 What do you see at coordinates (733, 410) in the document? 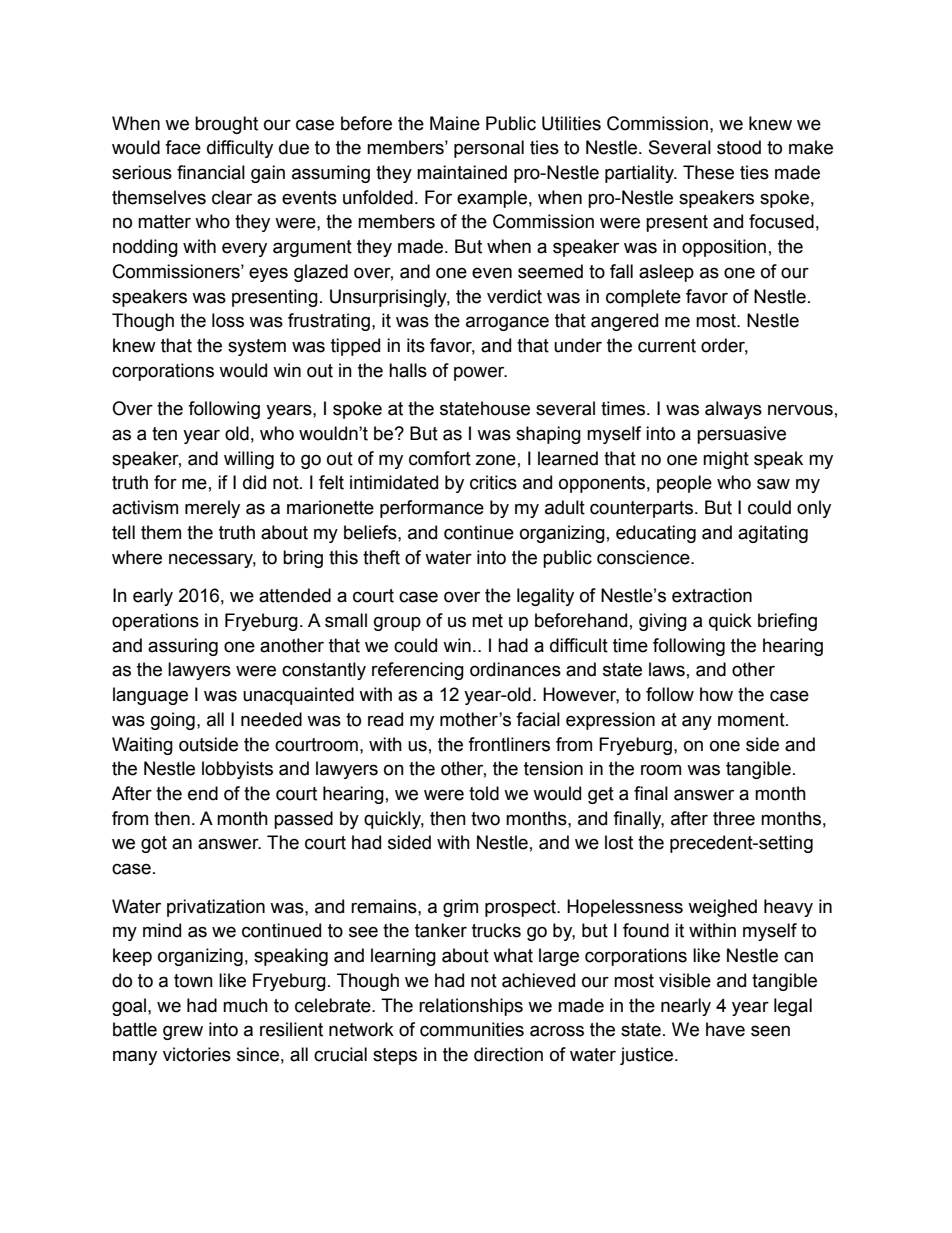
I see `always` at bounding box center [733, 410].
